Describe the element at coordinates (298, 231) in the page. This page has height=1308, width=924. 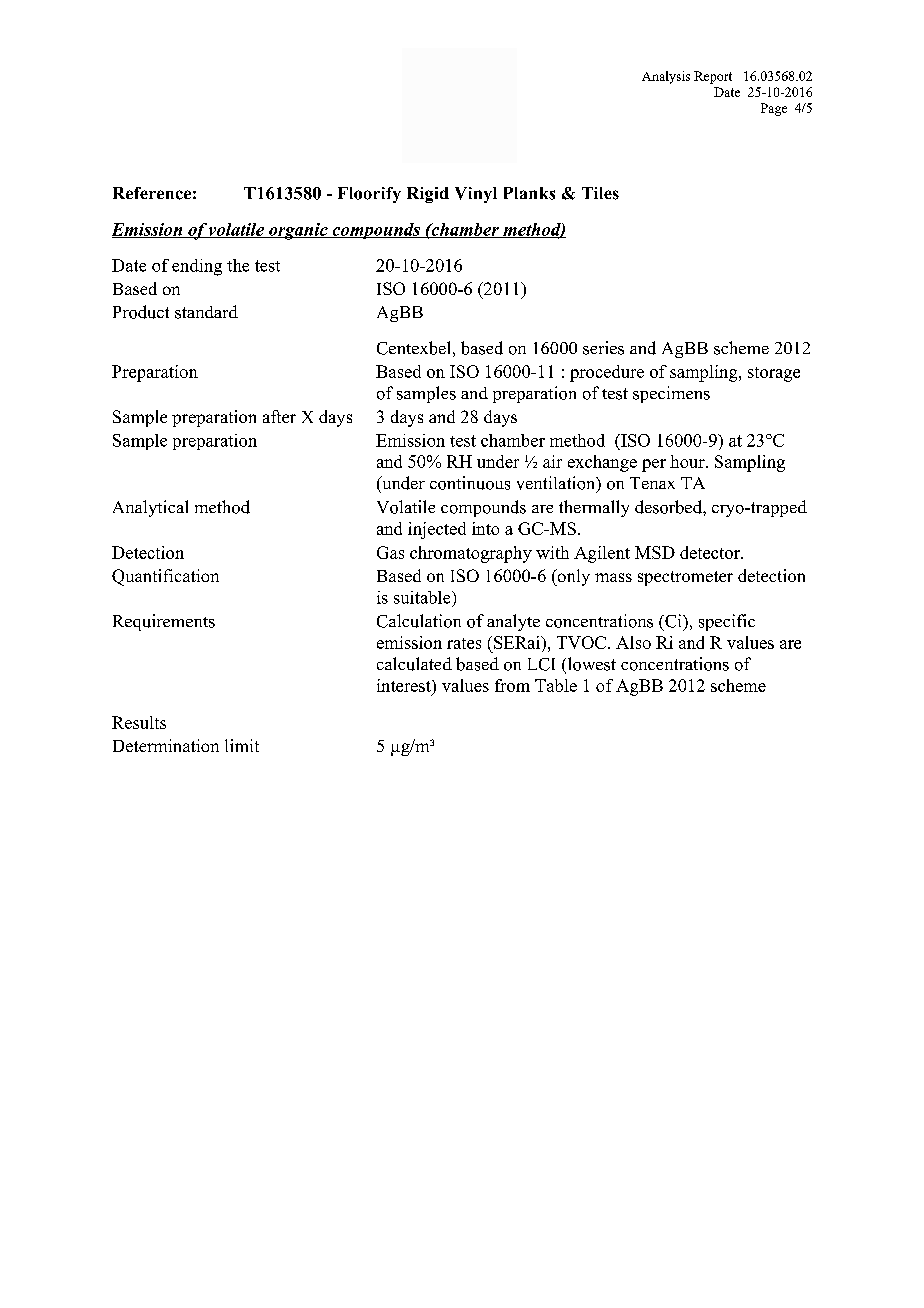
I see `organic` at that location.
